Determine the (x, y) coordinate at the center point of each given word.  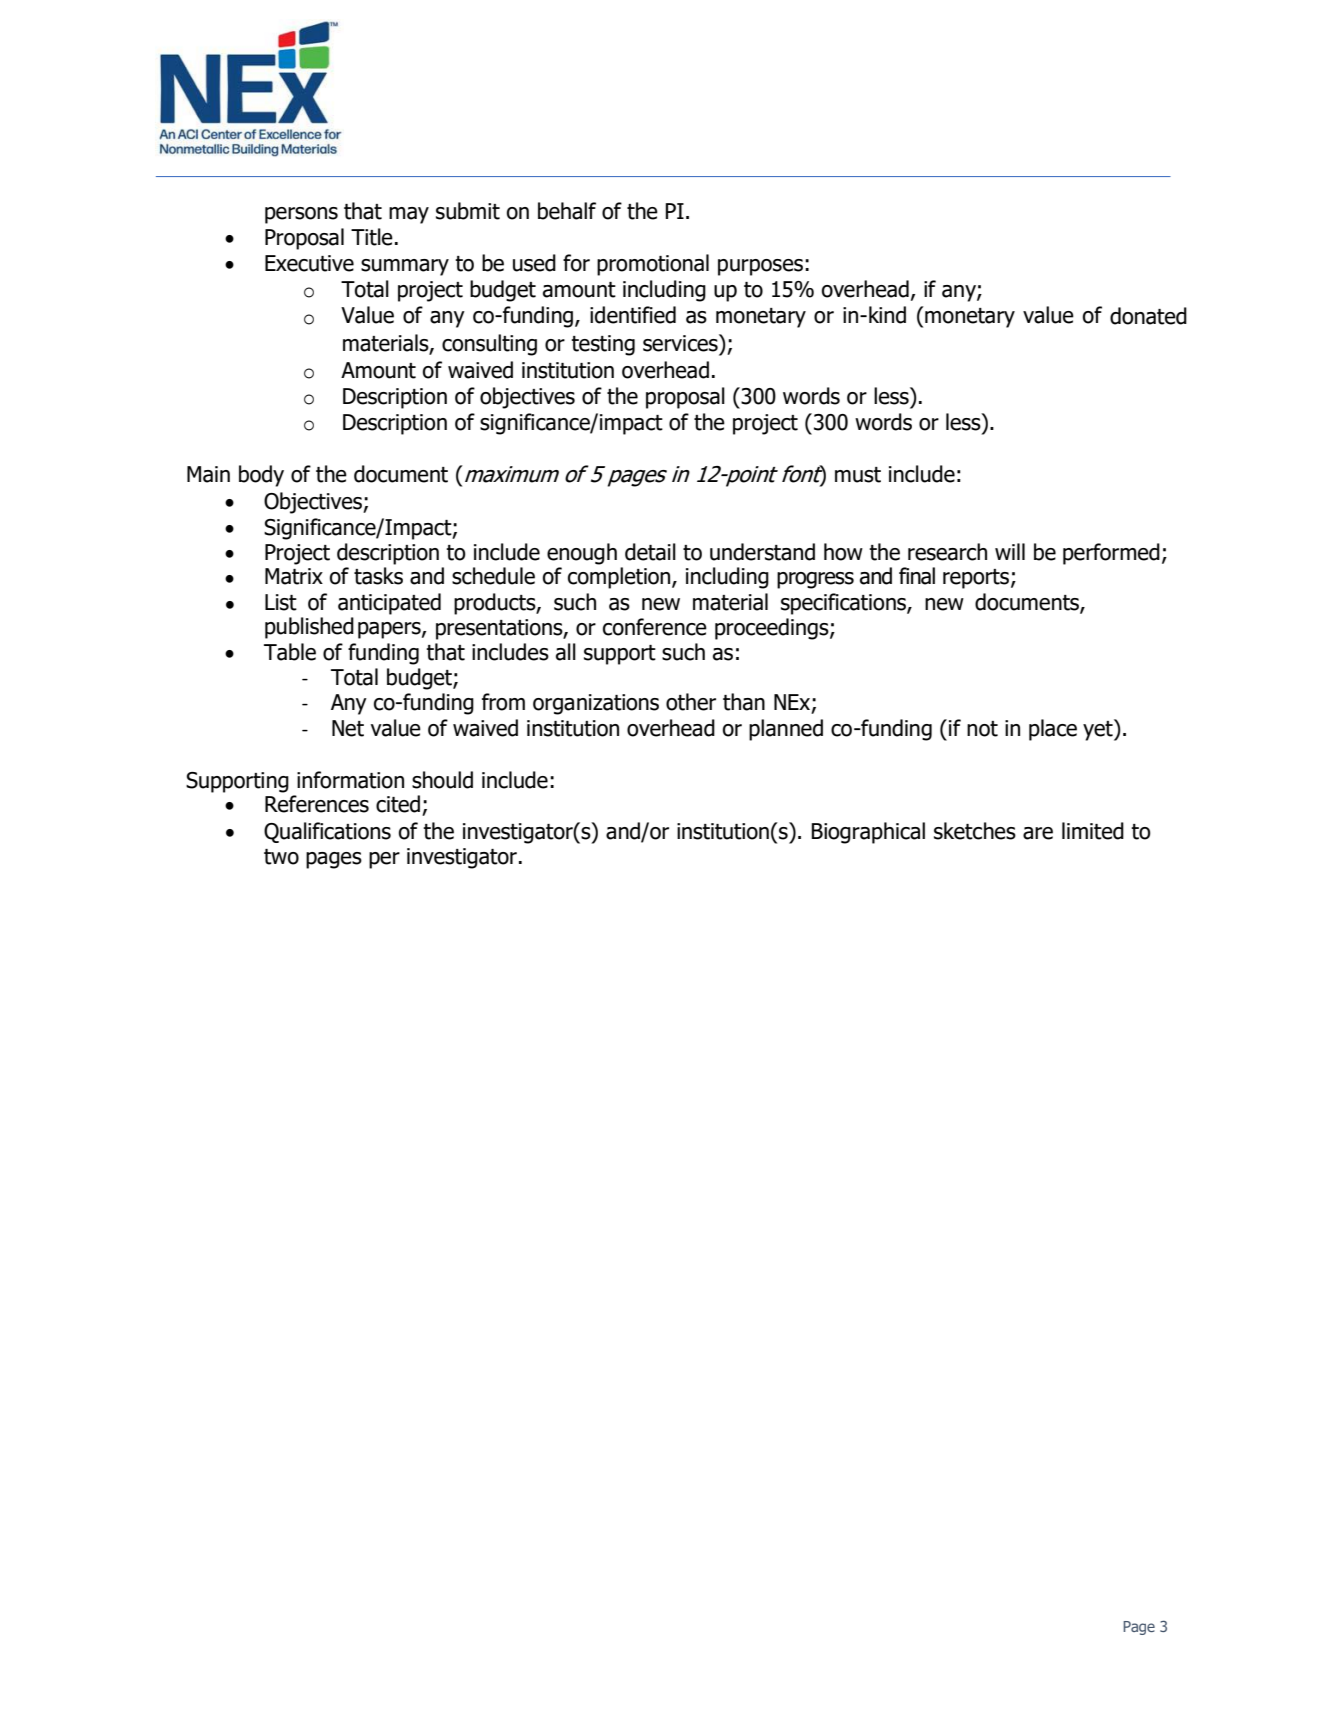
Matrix (294, 576)
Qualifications (327, 832)
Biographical (868, 833)
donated (1148, 316)
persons (301, 215)
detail (650, 552)
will (1010, 551)
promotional (653, 265)
